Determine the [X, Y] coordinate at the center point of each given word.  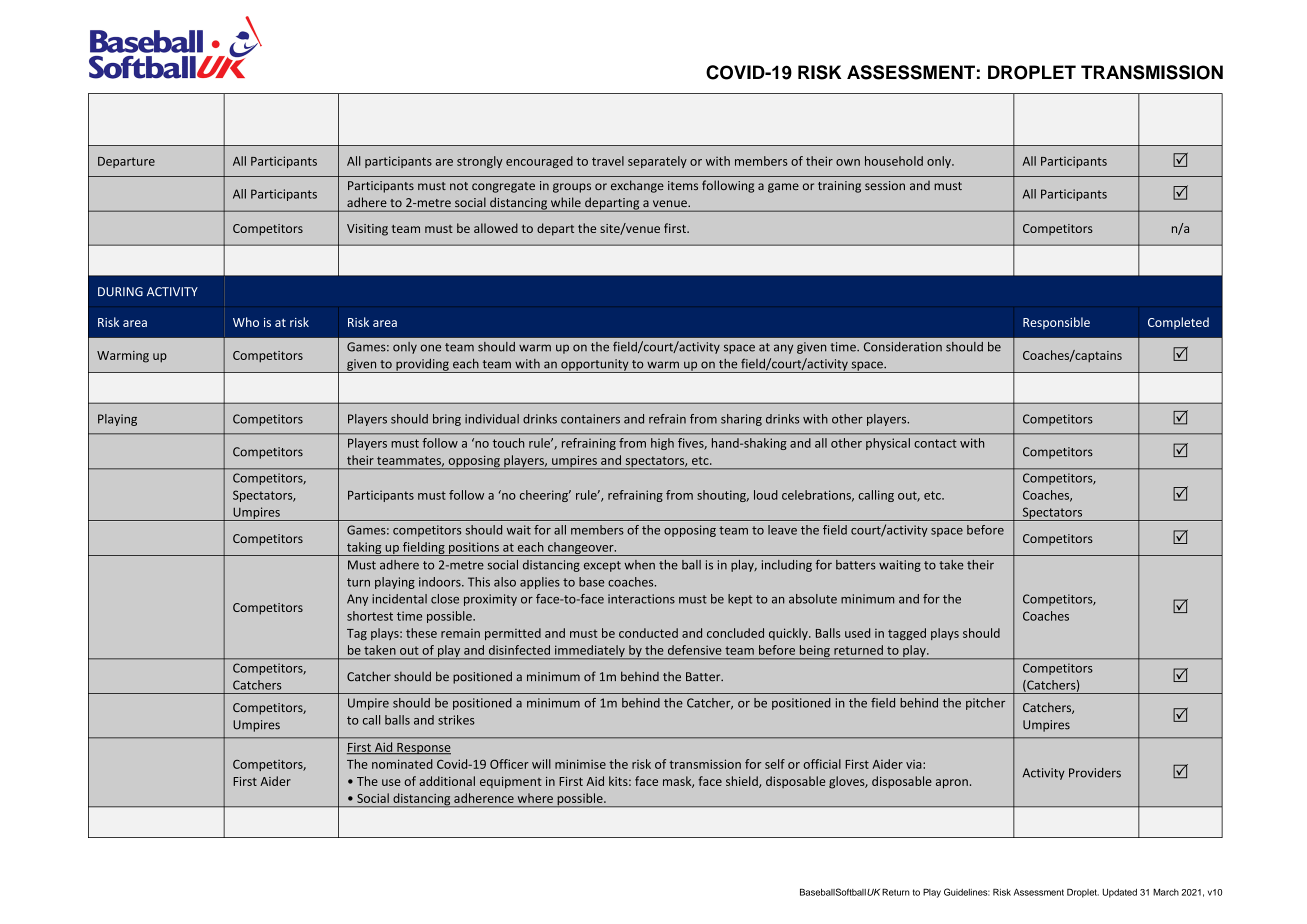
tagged [907, 634]
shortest [370, 616]
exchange [637, 186]
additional [447, 781]
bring [447, 420]
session [885, 185]
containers [590, 419]
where [535, 798]
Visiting [367, 230]
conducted [648, 633]
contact [935, 443]
